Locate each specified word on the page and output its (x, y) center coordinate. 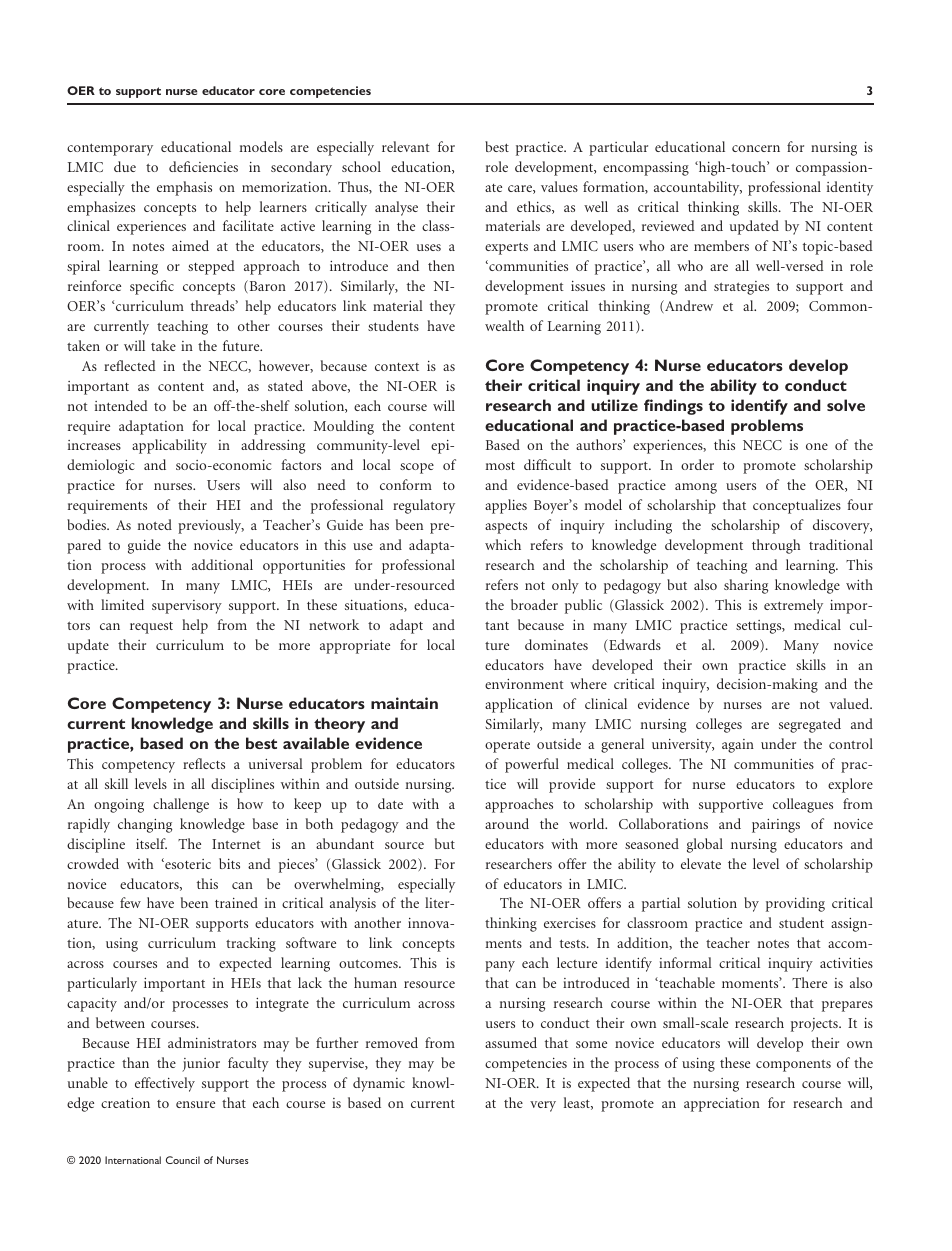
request (151, 628)
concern (756, 148)
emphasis (184, 188)
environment (524, 684)
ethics (535, 207)
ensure (195, 1104)
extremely (793, 606)
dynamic (379, 1084)
